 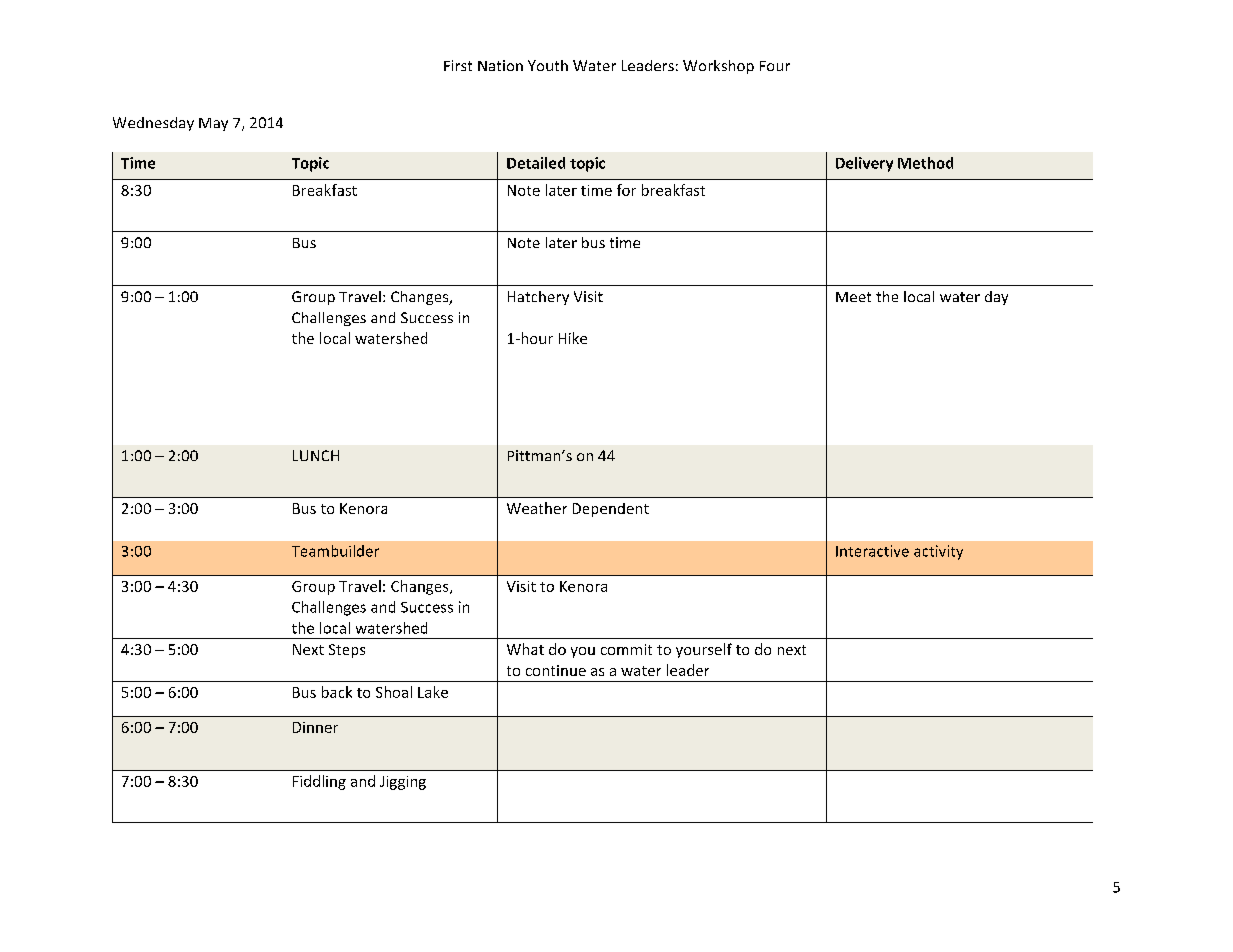 What do you see at coordinates (704, 650) in the document?
I see `yourself` at bounding box center [704, 650].
